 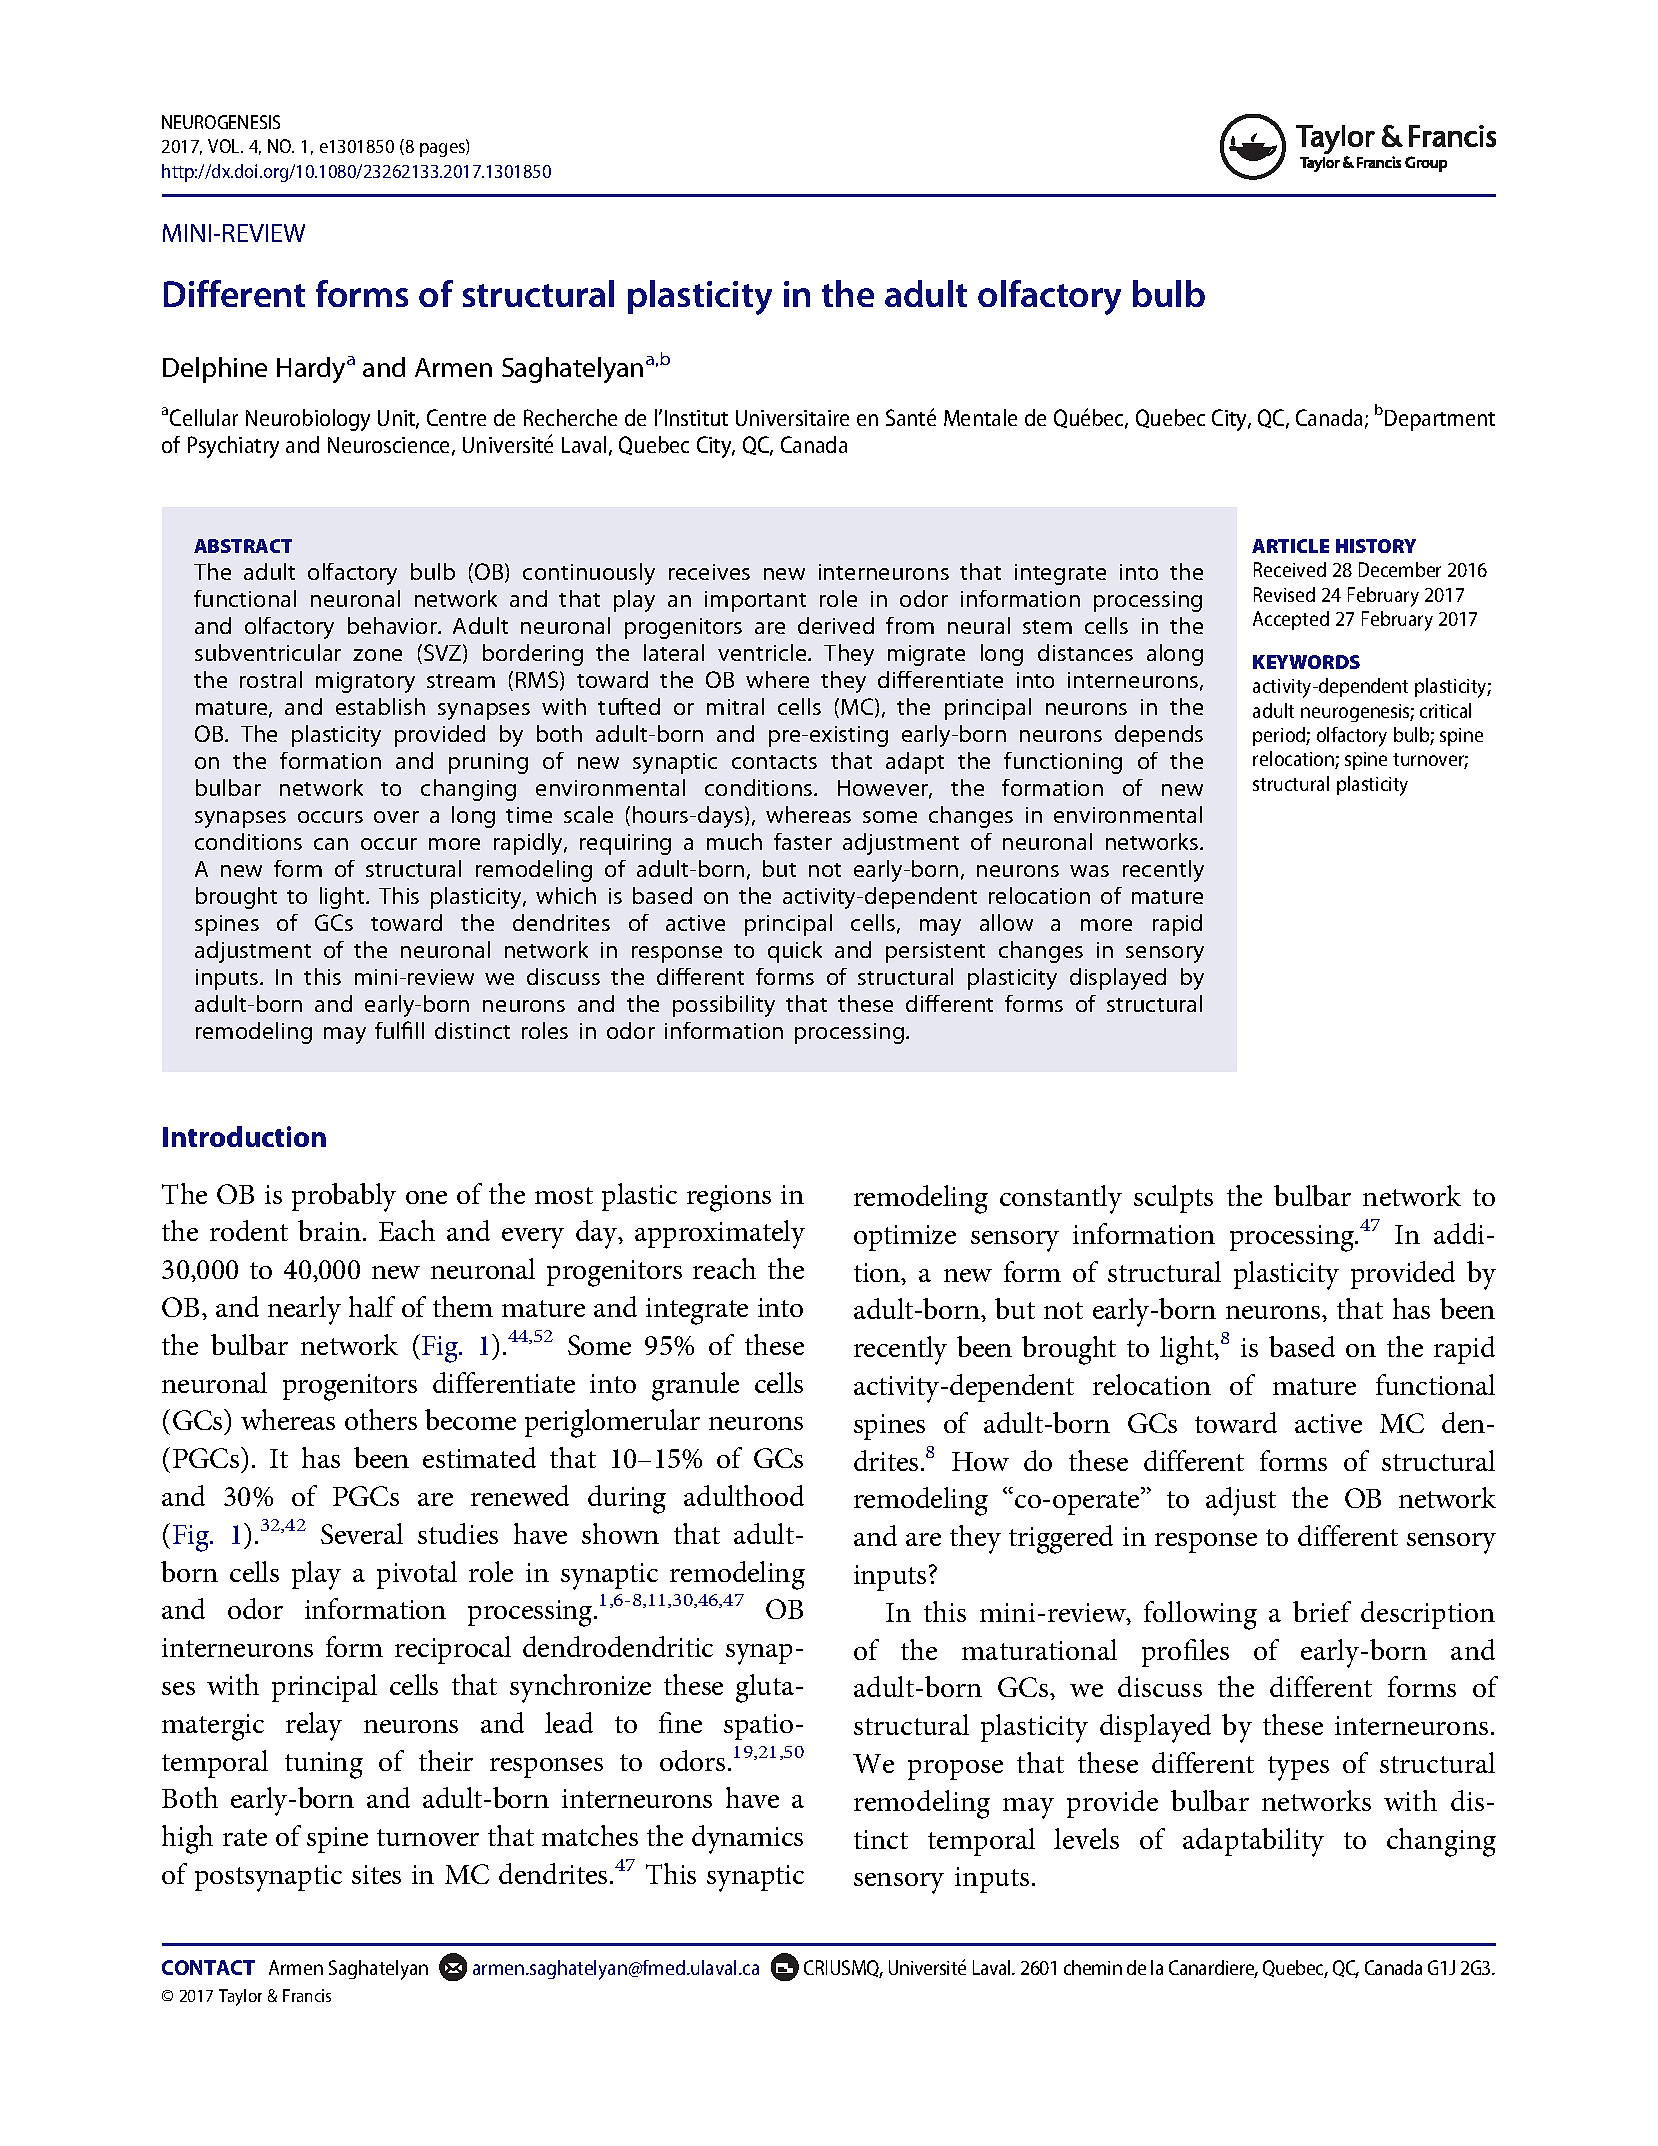 I want to click on Department, so click(x=1440, y=420).
